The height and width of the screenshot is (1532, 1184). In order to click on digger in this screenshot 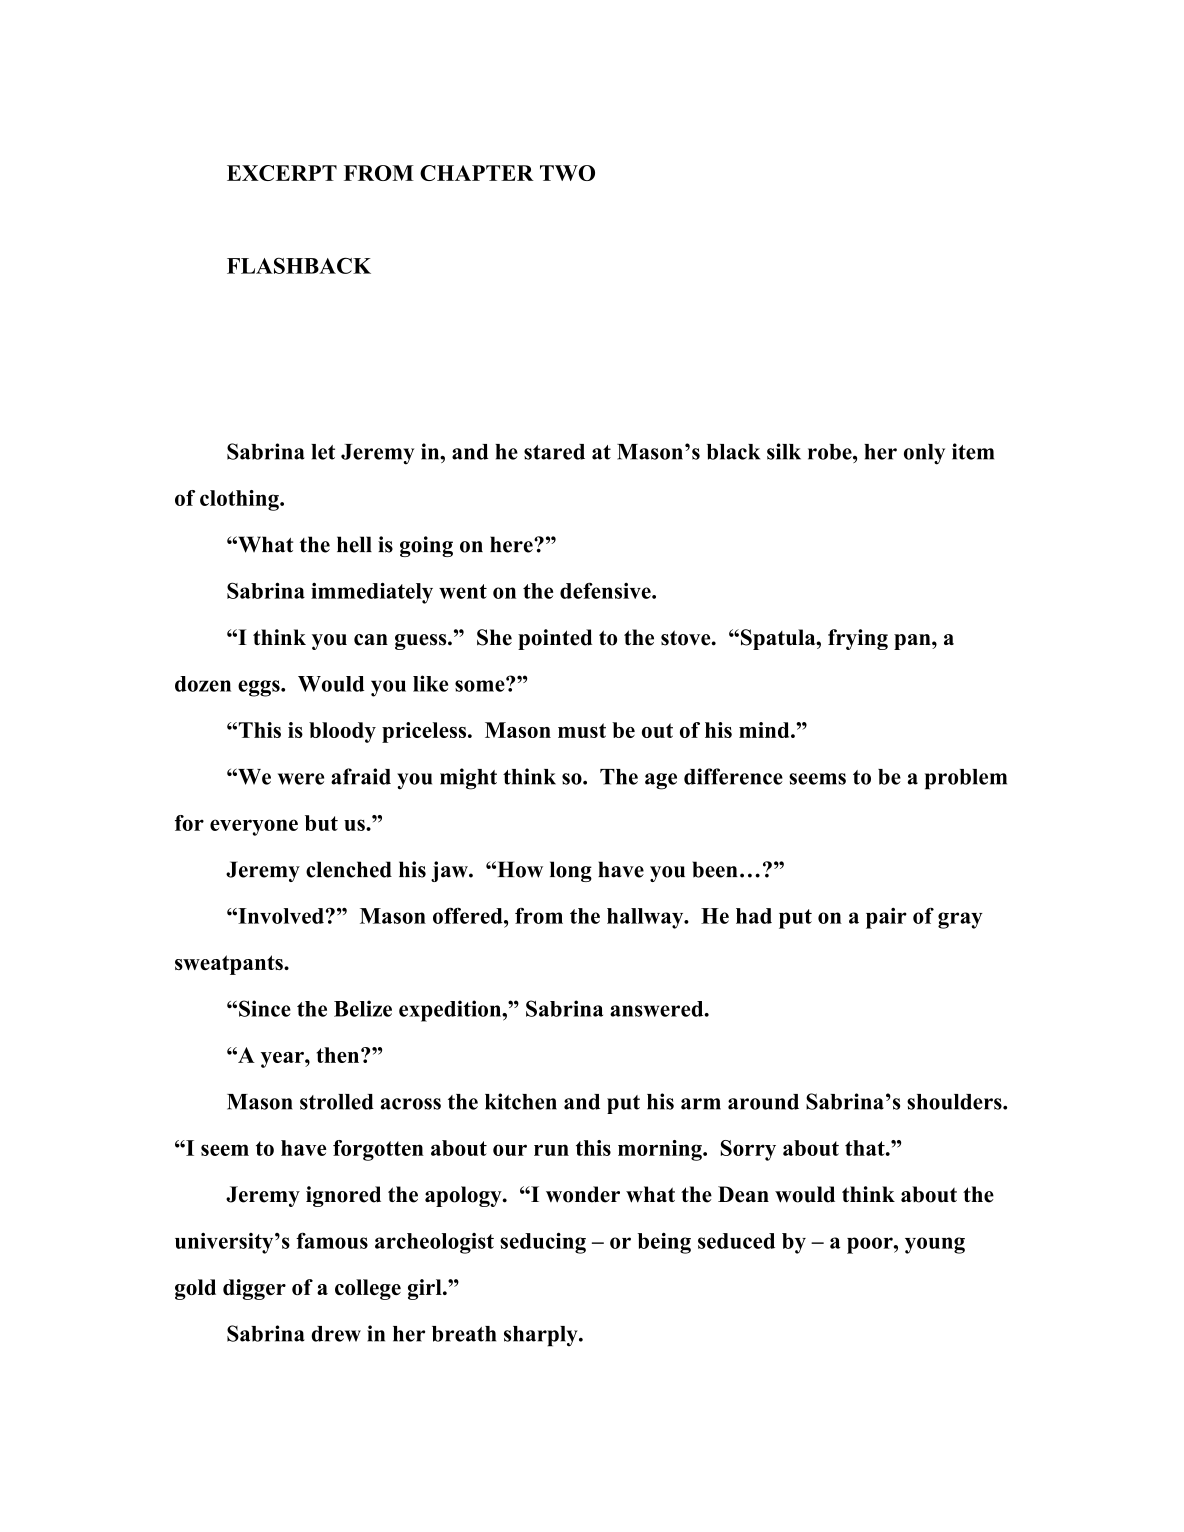, I will do `click(254, 1289)`.
